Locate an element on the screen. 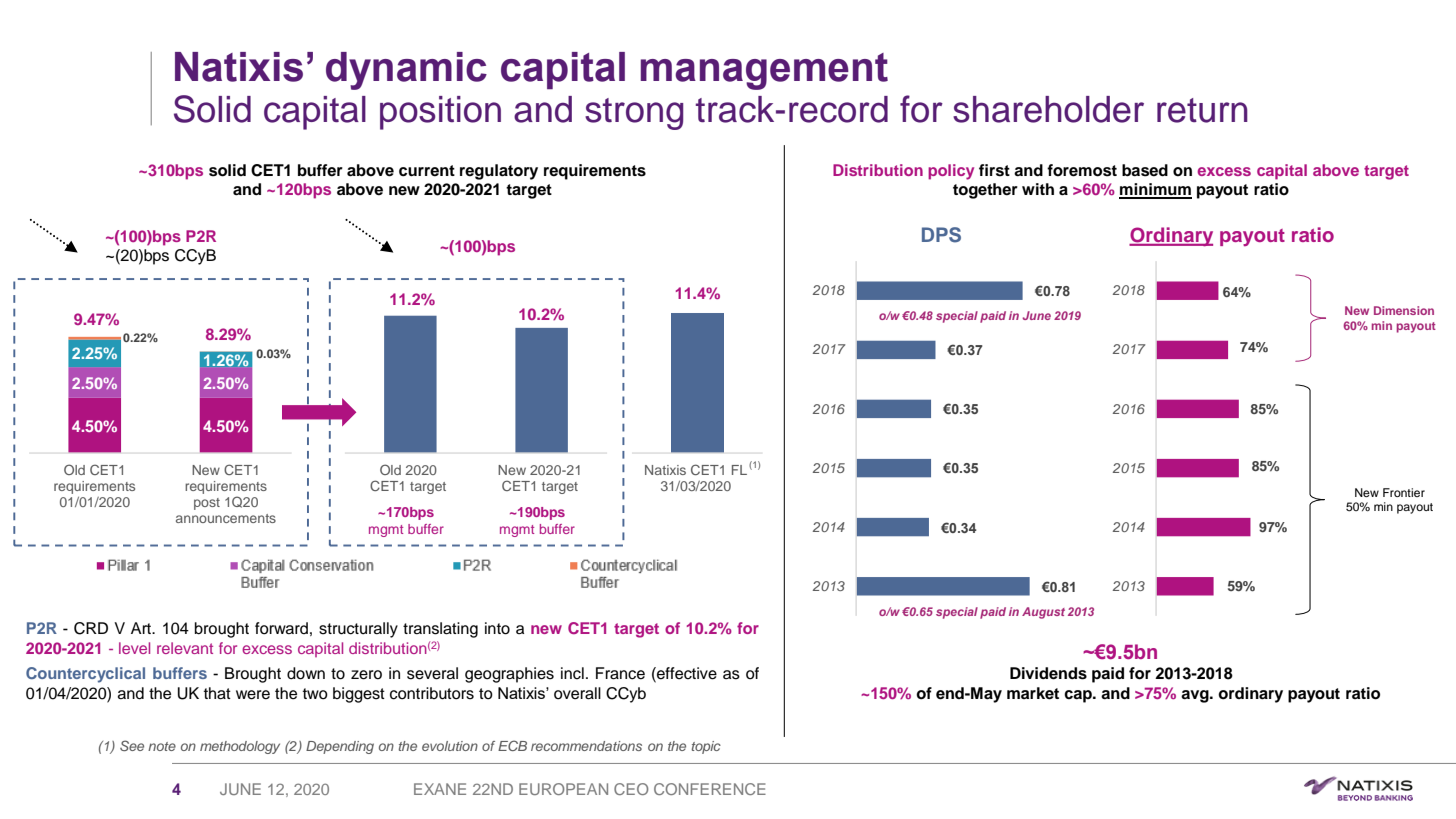  Frontier is located at coordinates (1404, 492).
